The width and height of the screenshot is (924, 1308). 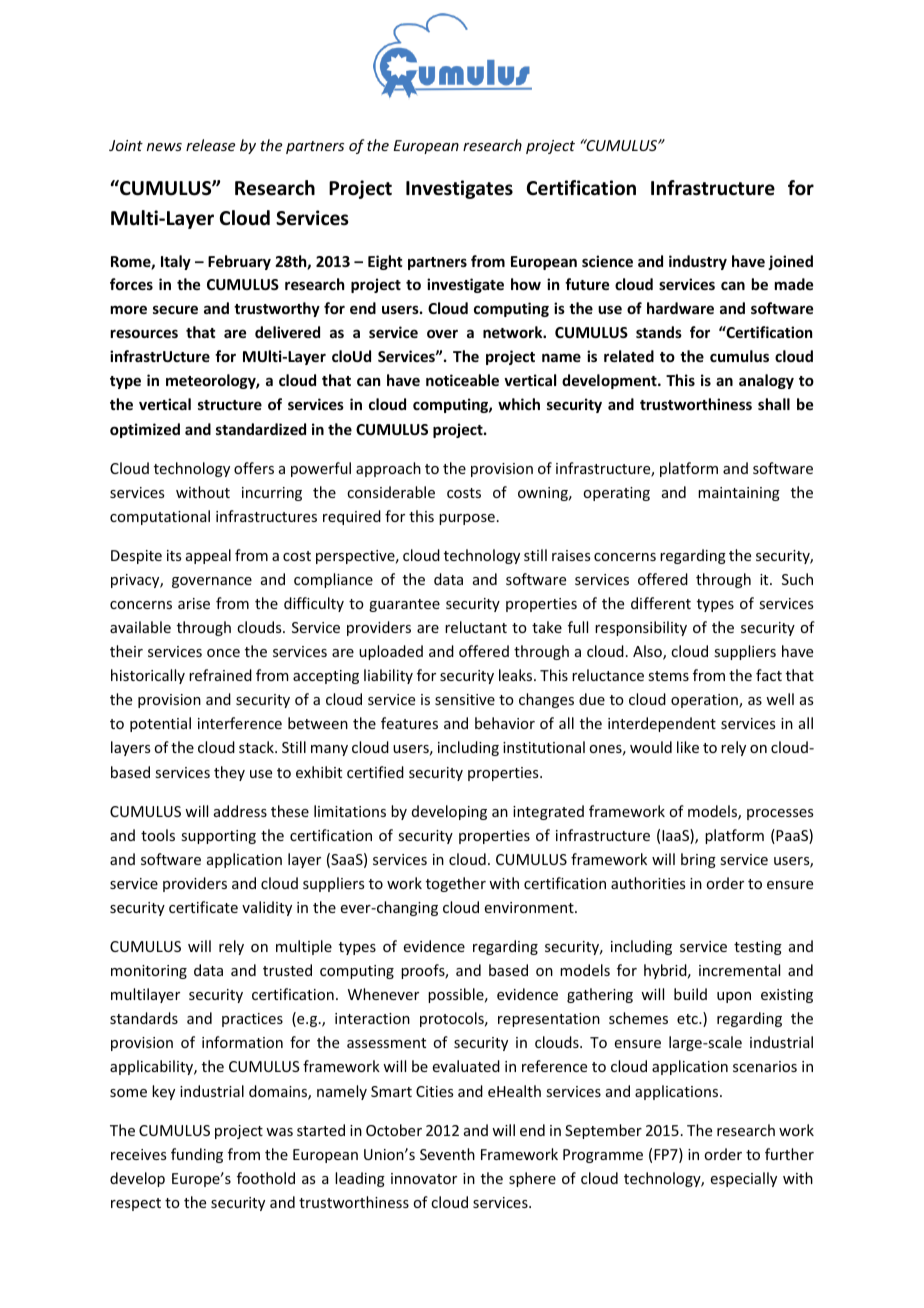 I want to click on representation, so click(x=549, y=1020).
